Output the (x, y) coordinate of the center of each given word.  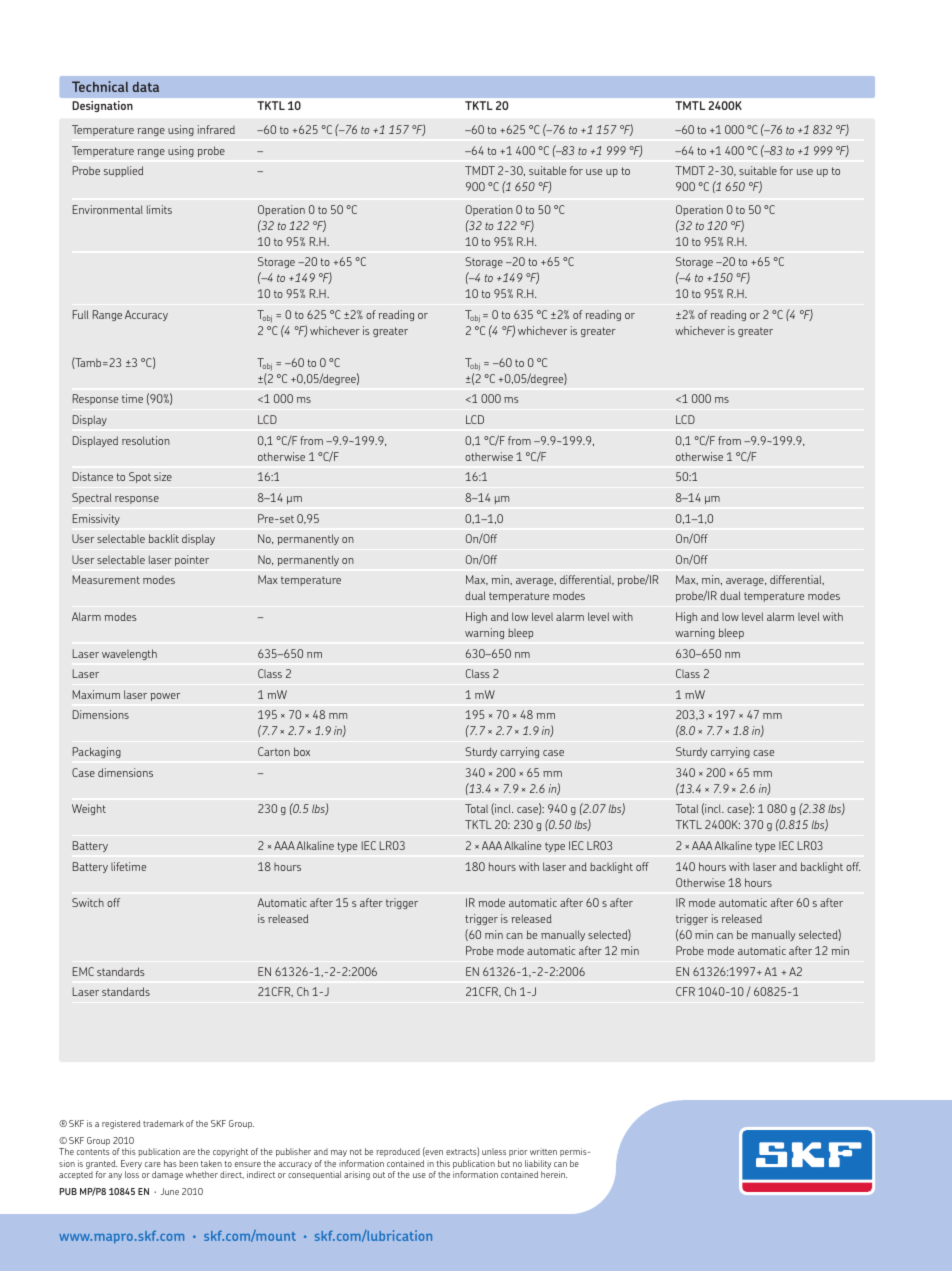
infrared (216, 129)
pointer (192, 560)
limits (159, 209)
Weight (89, 809)
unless (494, 1151)
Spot (140, 477)
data (146, 87)
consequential (315, 1175)
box (302, 751)
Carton (274, 751)
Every (131, 1164)
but (504, 1163)
